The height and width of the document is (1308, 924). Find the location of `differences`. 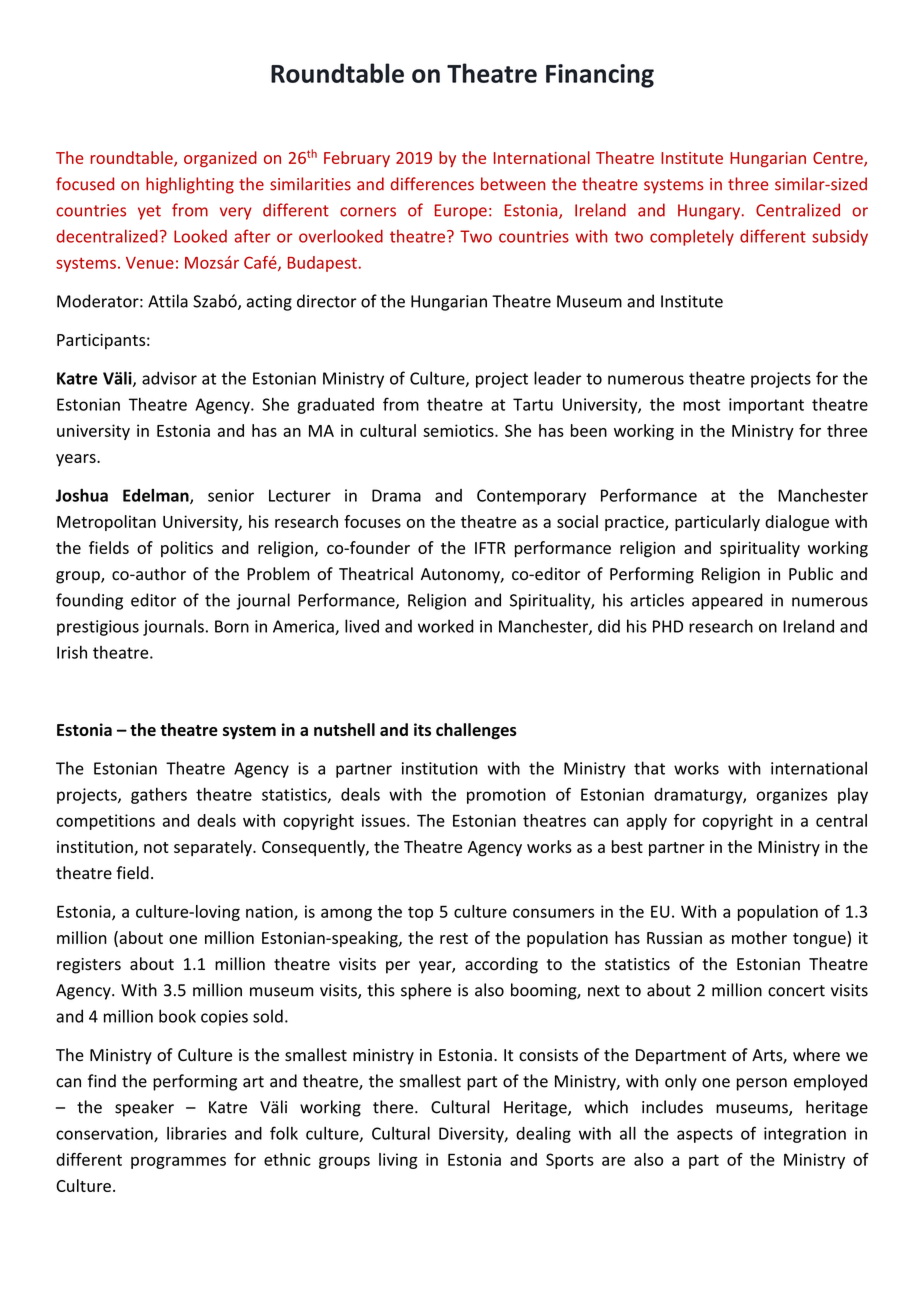

differences is located at coordinates (432, 184).
